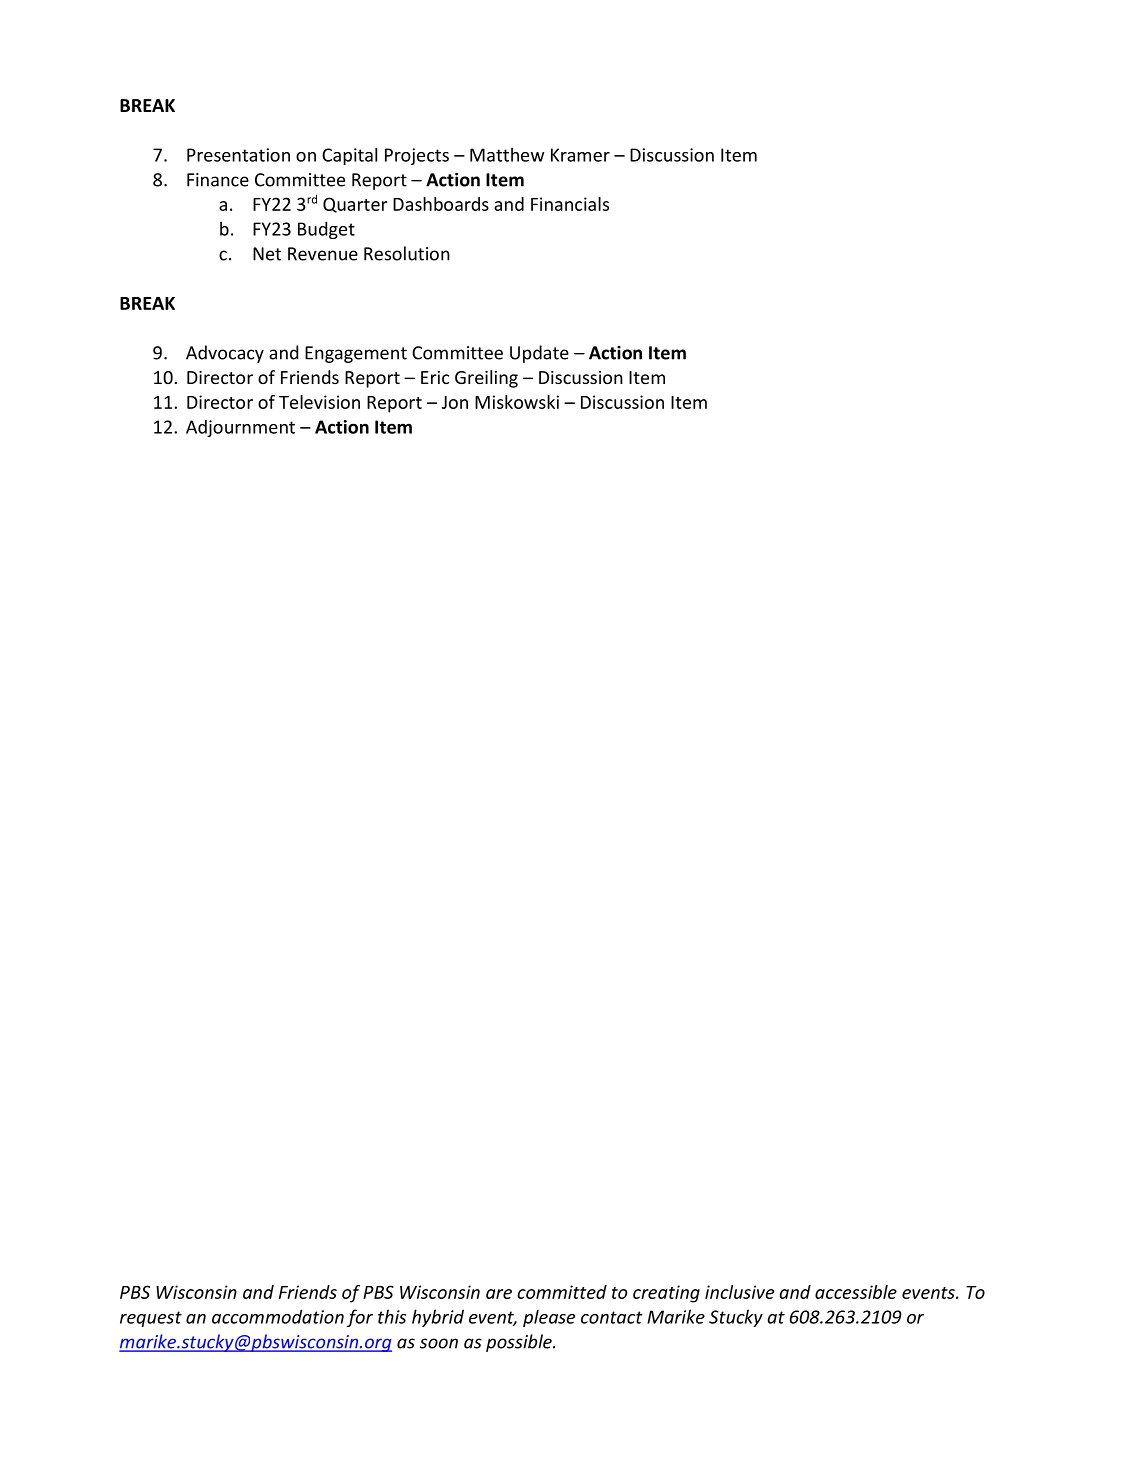 Image resolution: width=1127 pixels, height=1458 pixels. Describe the element at coordinates (499, 1294) in the screenshot. I see `are` at that location.
